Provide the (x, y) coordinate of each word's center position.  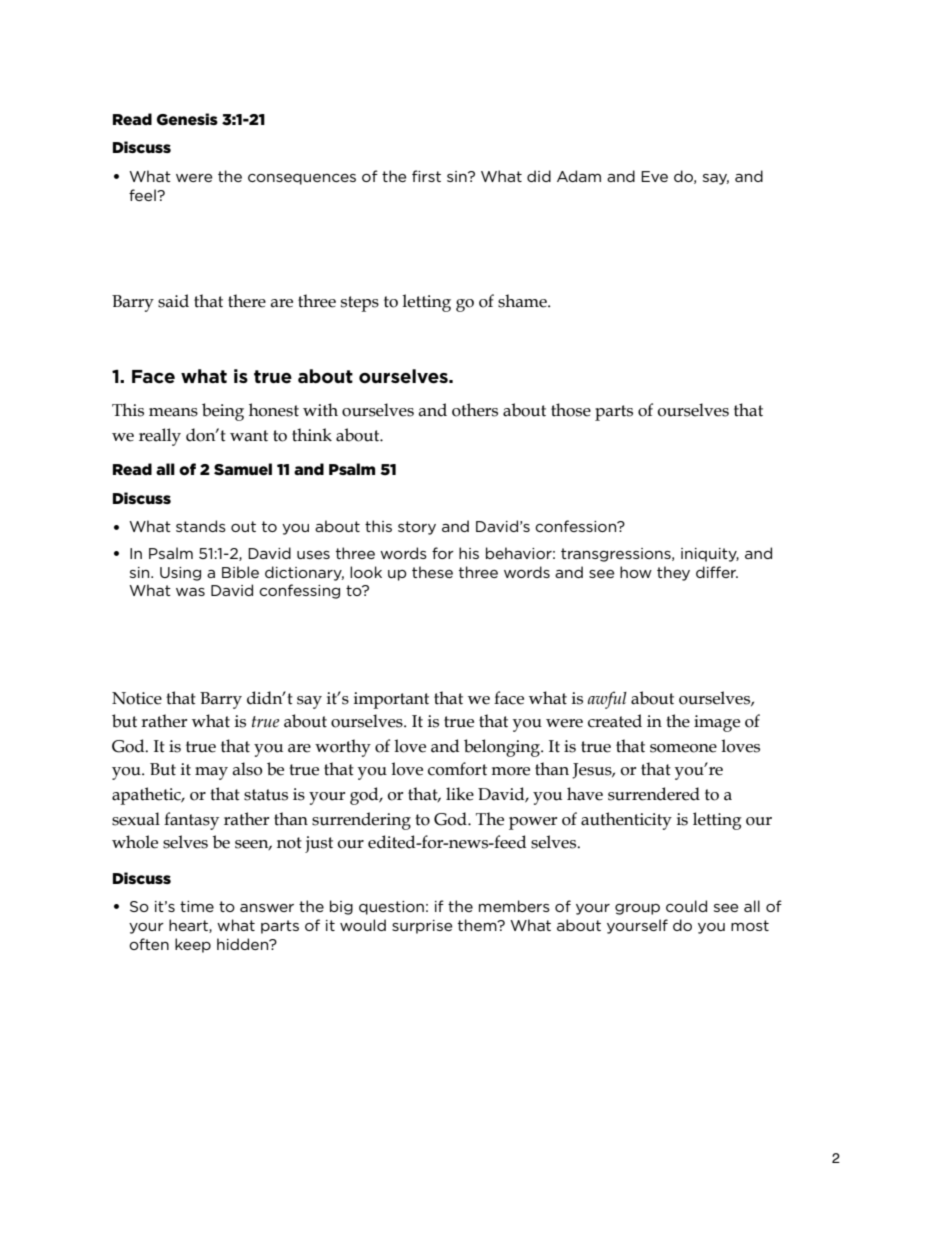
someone (683, 748)
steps (360, 304)
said (173, 301)
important (391, 700)
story (417, 528)
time (197, 906)
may (211, 773)
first (426, 176)
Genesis (187, 119)
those (571, 410)
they (673, 573)
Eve (654, 176)
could (686, 906)
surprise (422, 927)
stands (201, 526)
